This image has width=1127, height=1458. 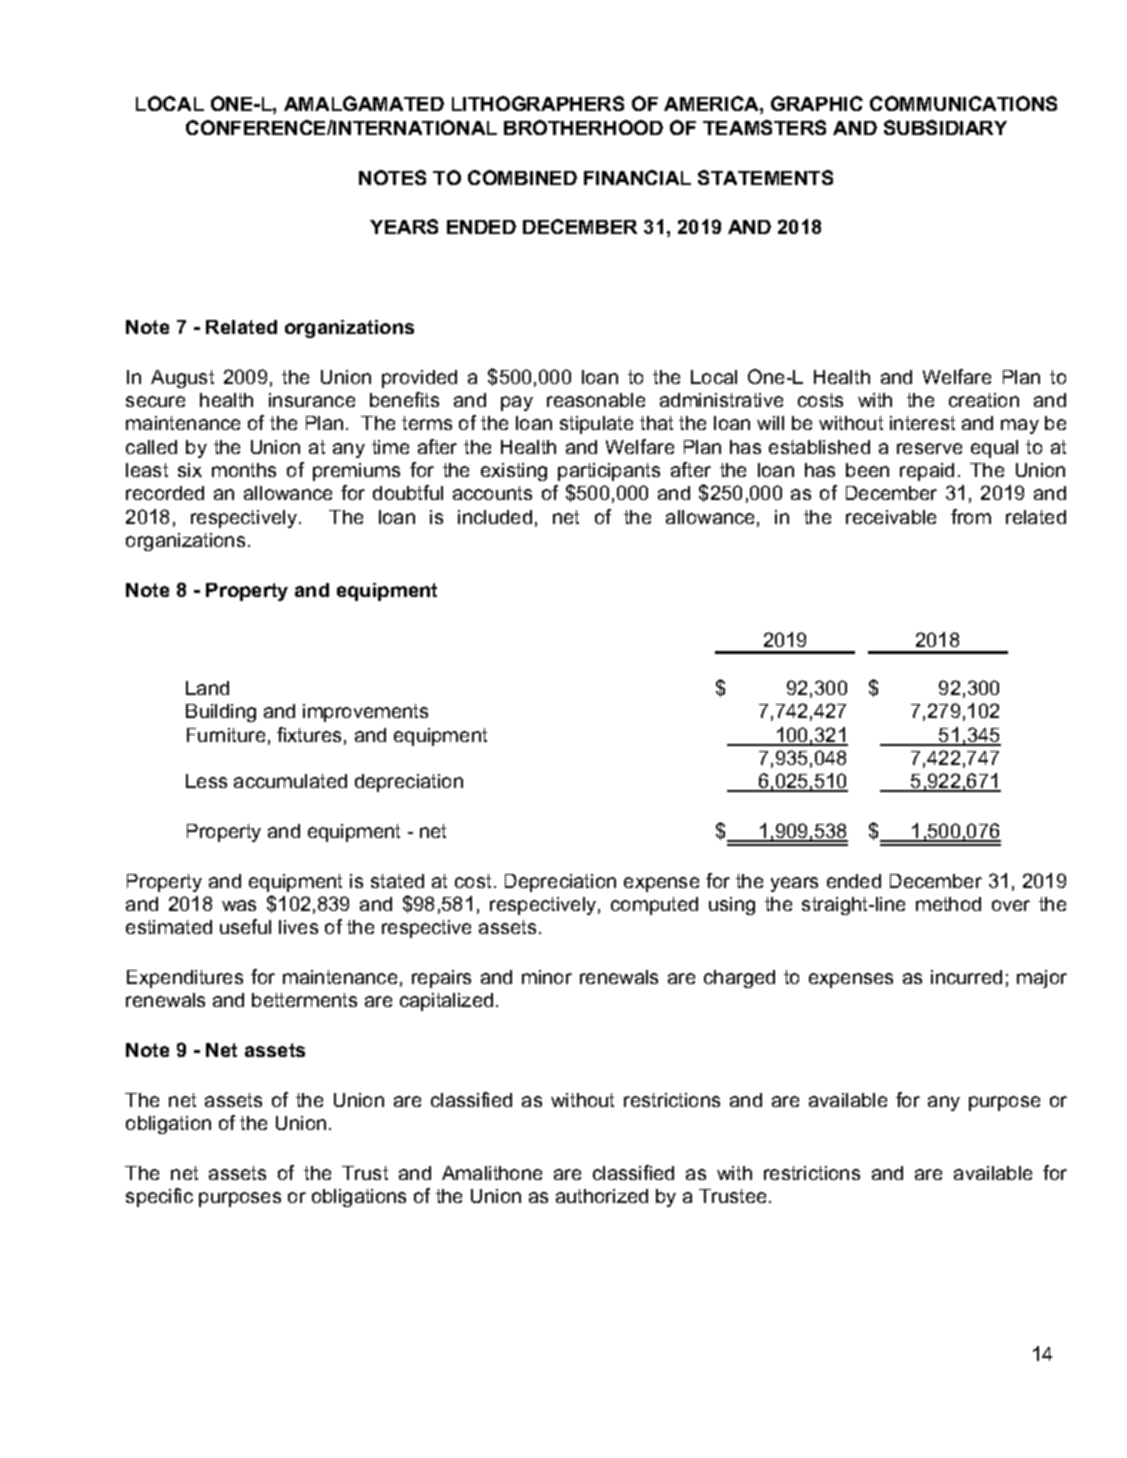 What do you see at coordinates (159, 1197) in the image?
I see `specific` at bounding box center [159, 1197].
